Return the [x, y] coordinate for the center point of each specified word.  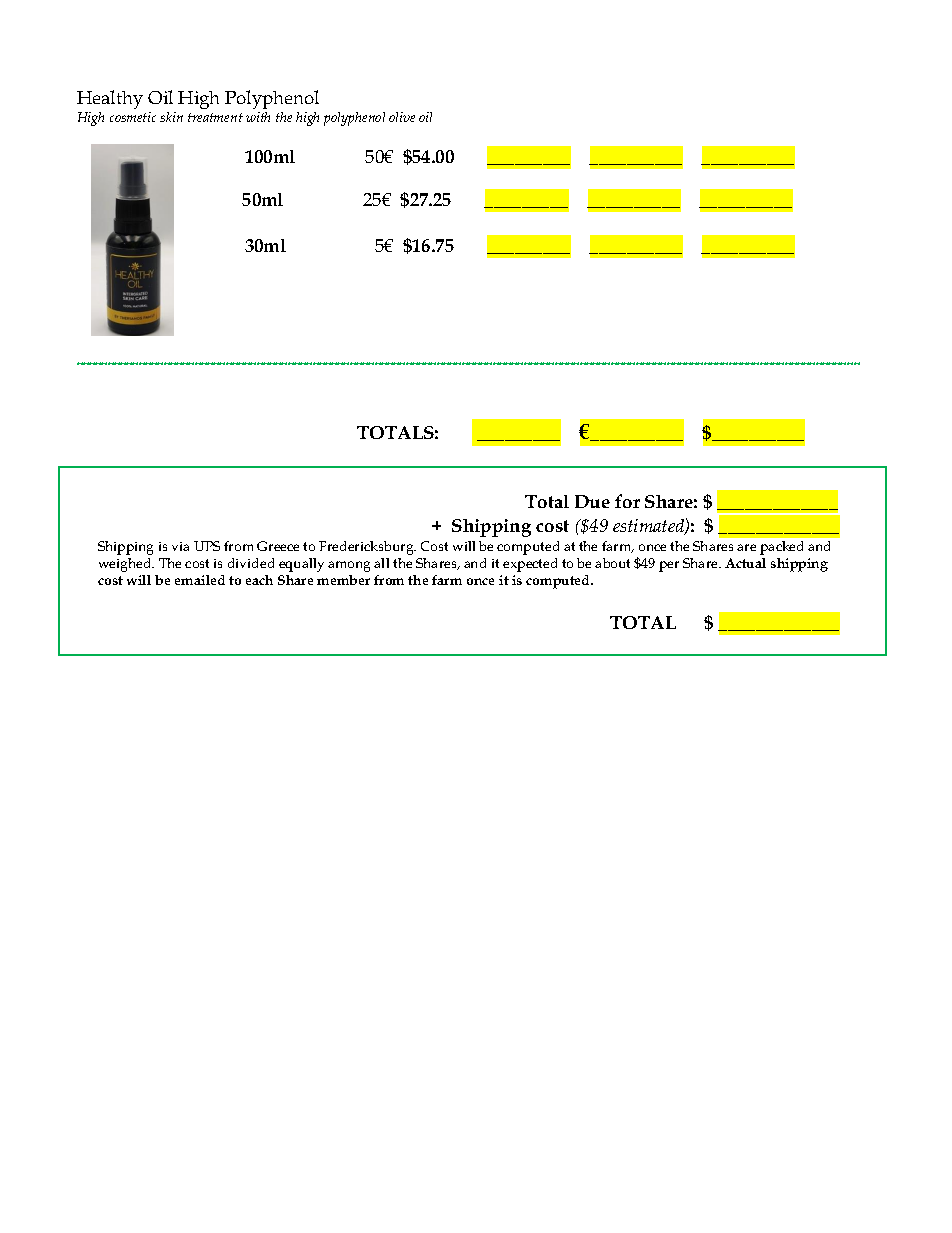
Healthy [110, 99]
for [627, 501]
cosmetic [133, 117]
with [258, 117]
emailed [200, 580]
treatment [215, 117]
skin [171, 117]
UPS [207, 546]
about [612, 563]
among [349, 566]
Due [592, 501]
